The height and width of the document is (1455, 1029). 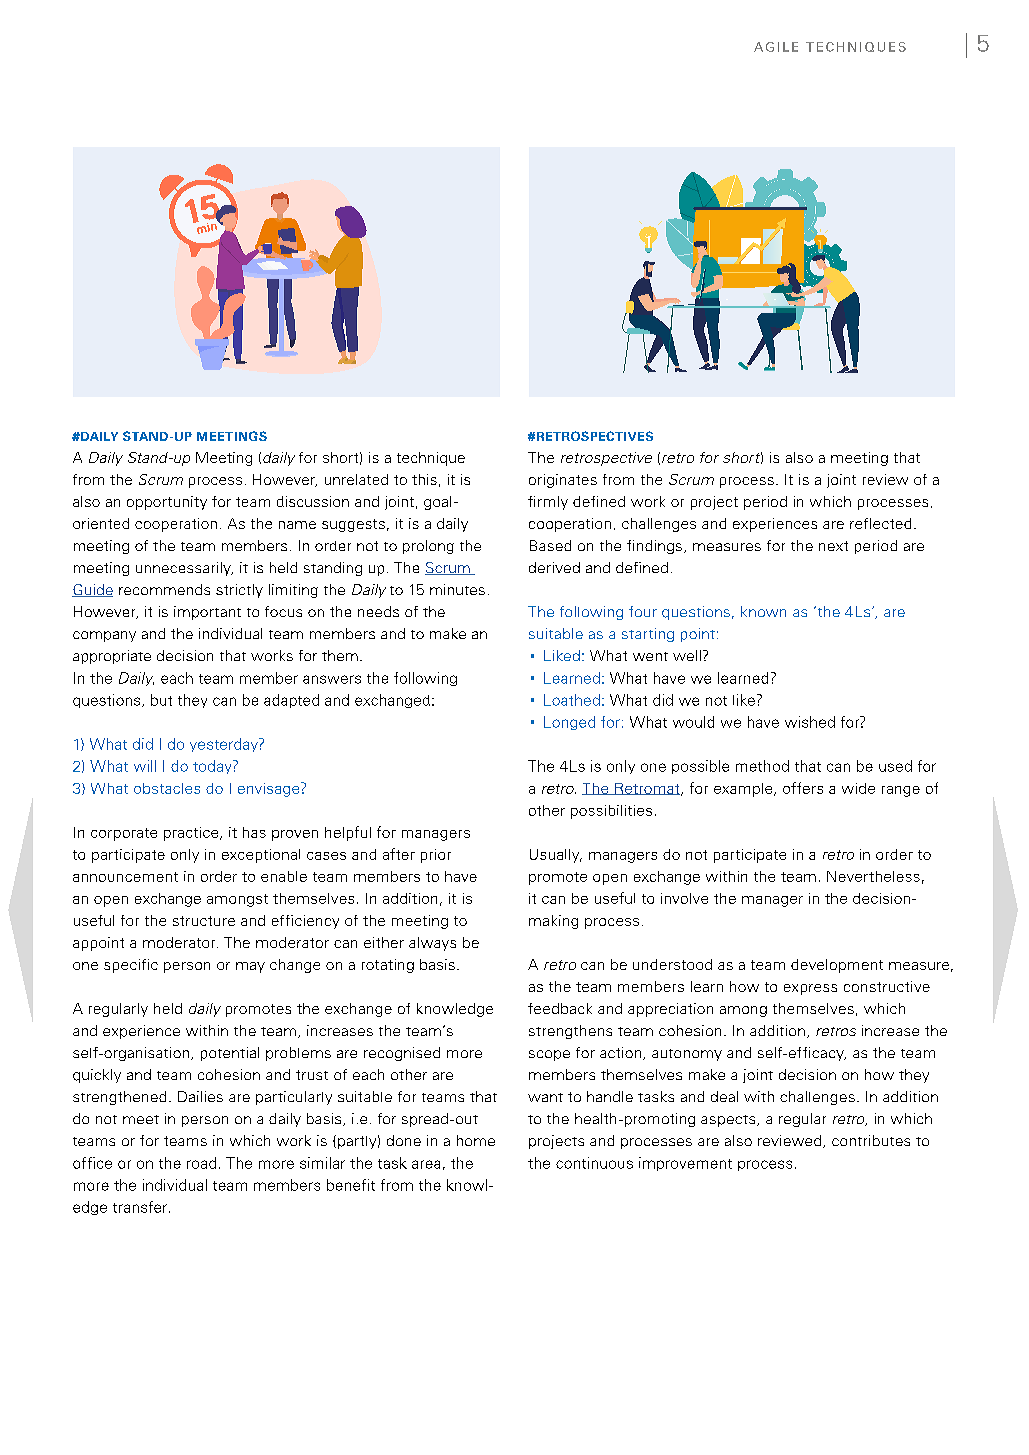 I want to click on this, so click(x=424, y=479).
